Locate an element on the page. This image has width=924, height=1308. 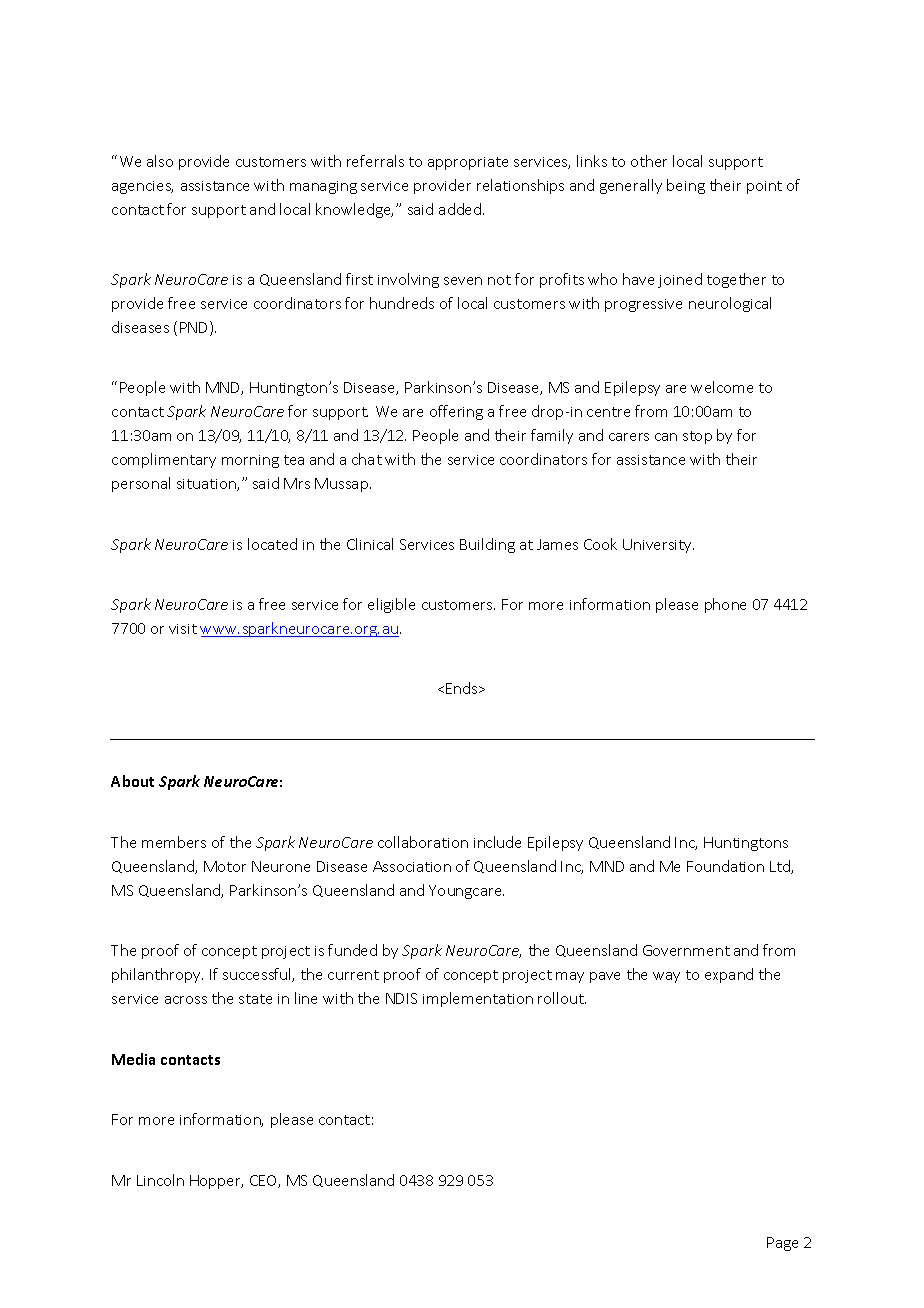
also is located at coordinates (160, 161).
